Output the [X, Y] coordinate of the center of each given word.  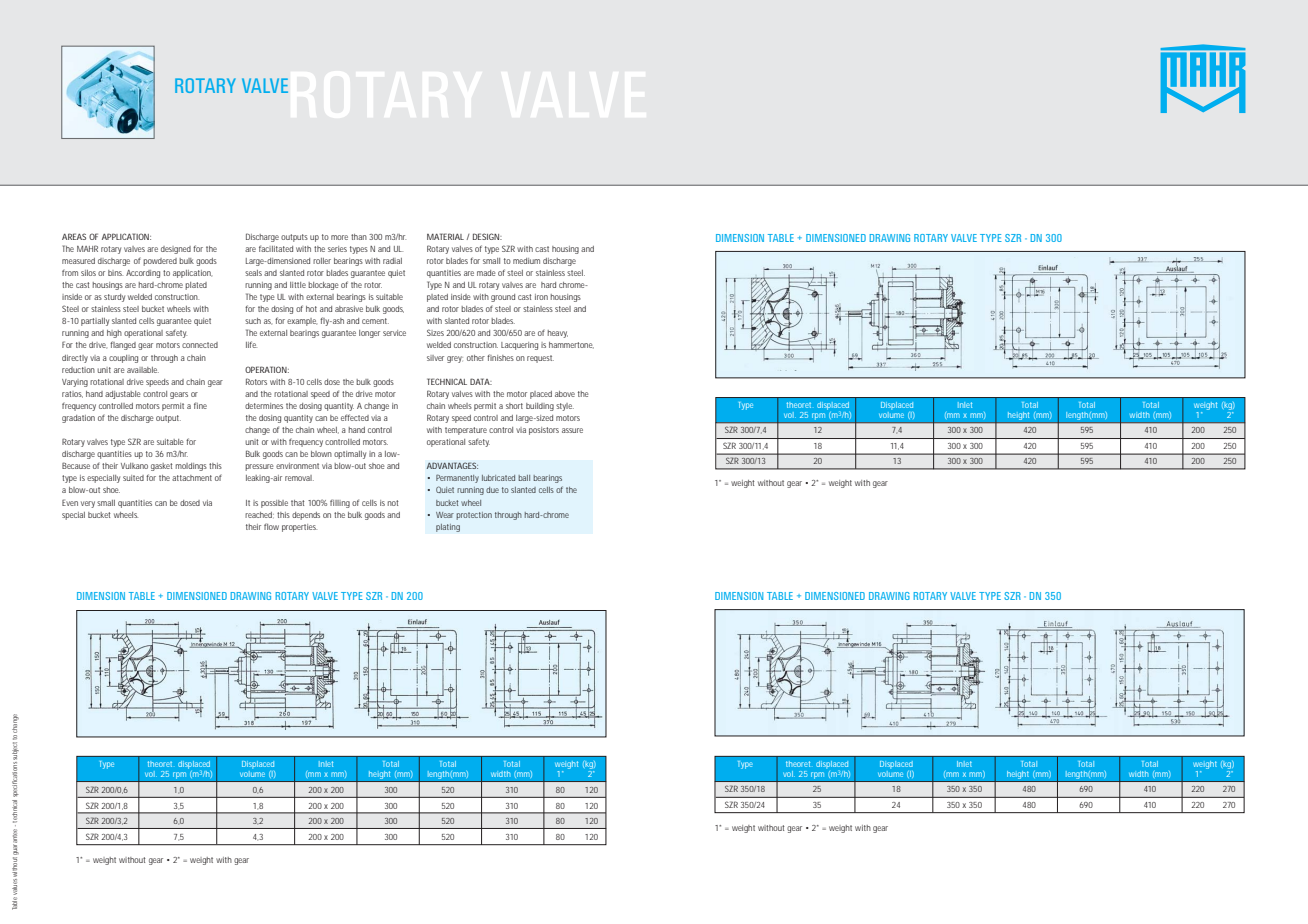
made [486, 273]
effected [355, 417]
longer [369, 334]
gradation [78, 419]
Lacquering [519, 346]
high [114, 334]
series [337, 249]
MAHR [87, 248]
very [89, 504]
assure [572, 430]
